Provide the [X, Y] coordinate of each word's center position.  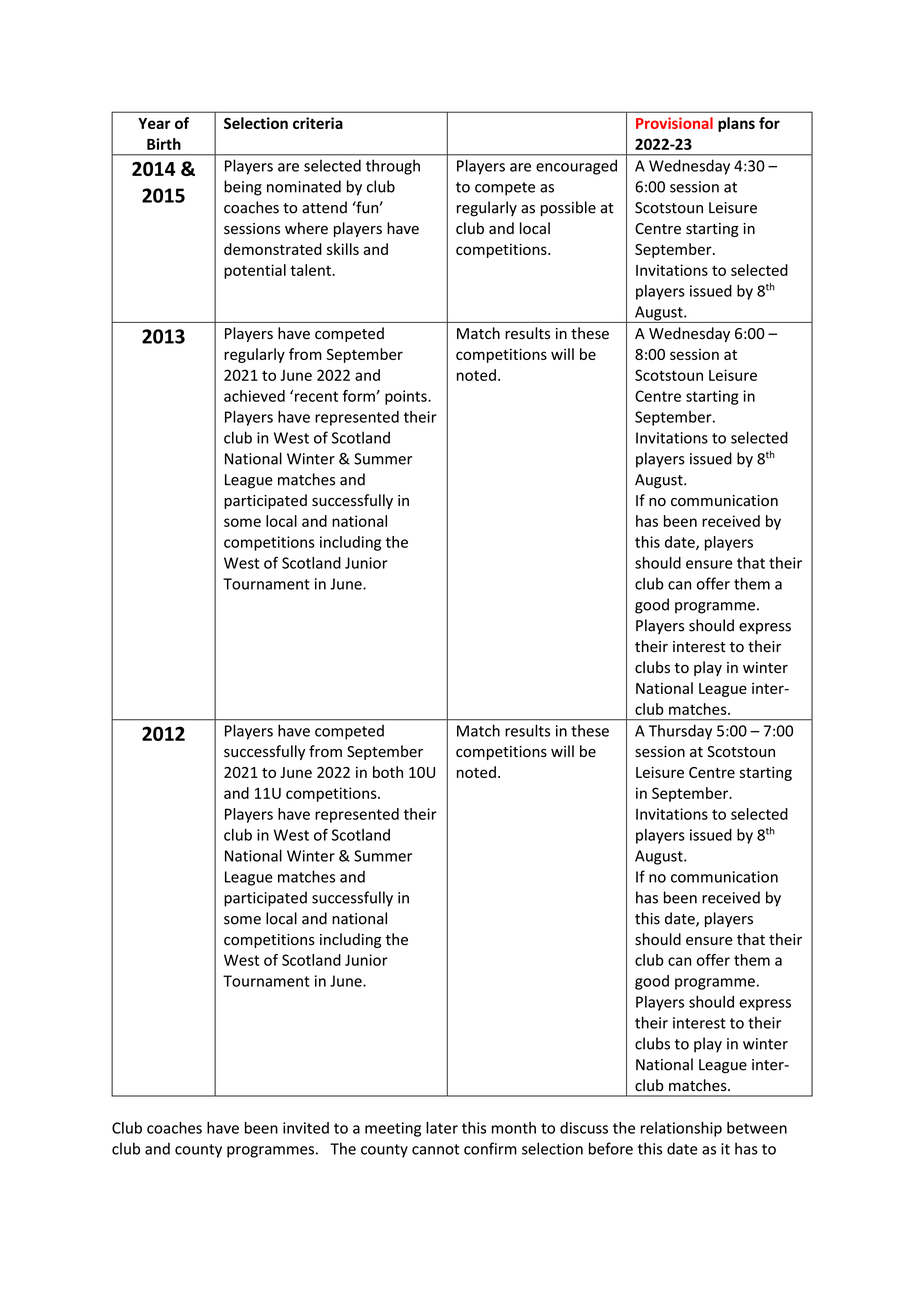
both [388, 772]
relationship [681, 1129]
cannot [435, 1149]
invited [306, 1128]
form [360, 396]
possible [568, 208]
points [407, 397]
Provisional [674, 123]
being [243, 188]
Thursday [680, 732]
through [393, 167]
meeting [393, 1129]
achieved [254, 396]
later [442, 1128]
